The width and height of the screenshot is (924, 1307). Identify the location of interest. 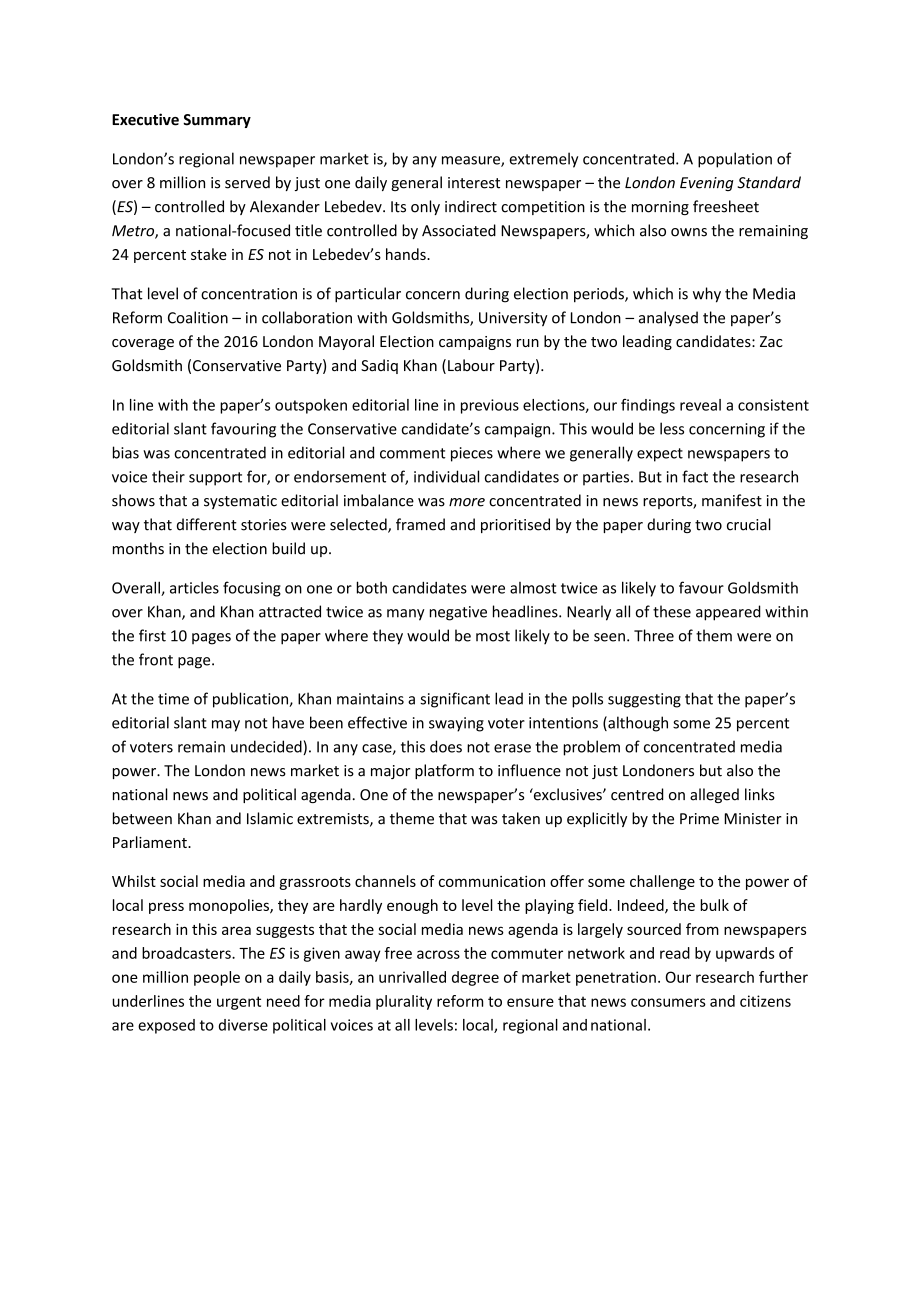
(474, 183).
